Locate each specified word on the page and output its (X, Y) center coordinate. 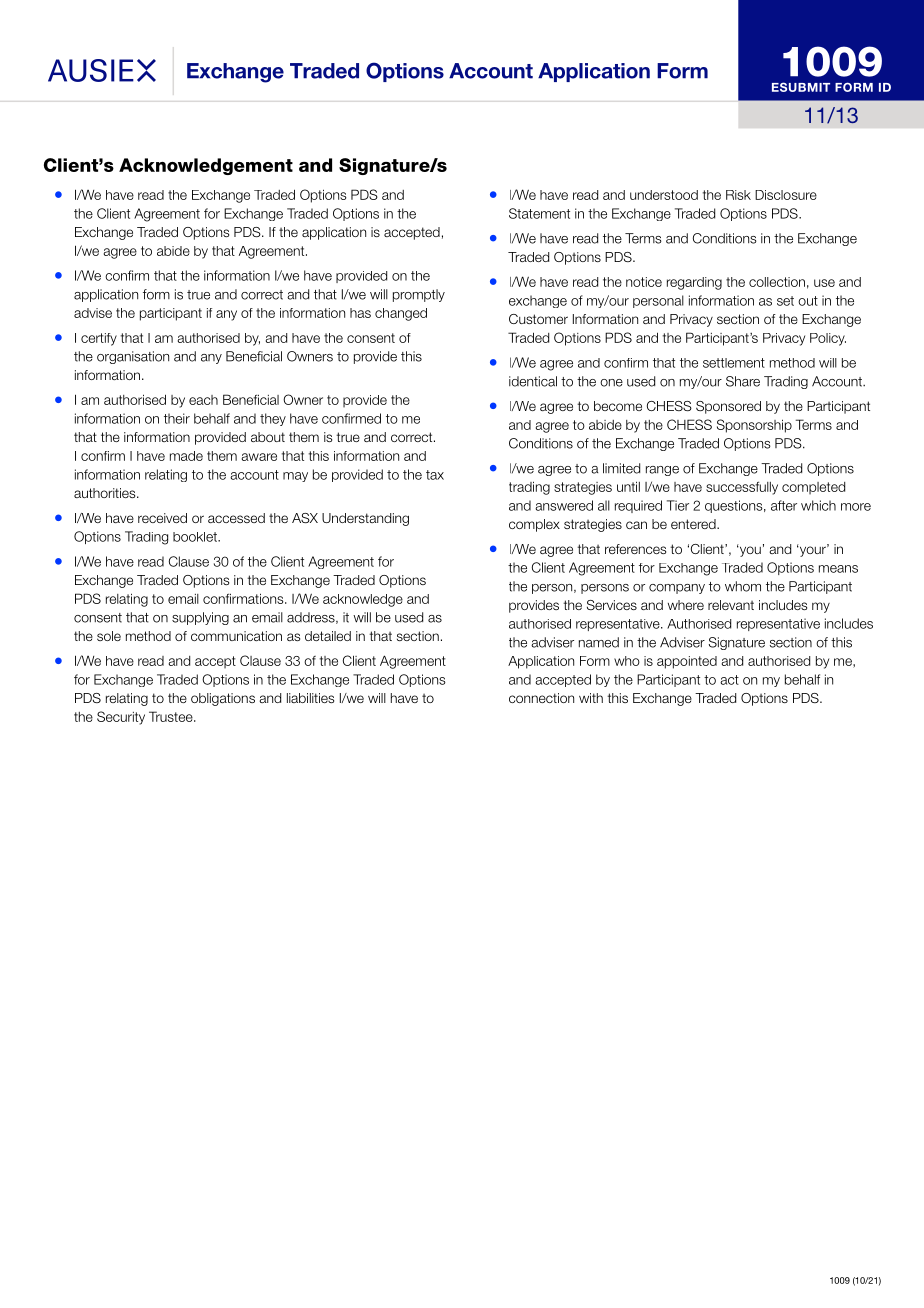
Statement (539, 213)
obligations (223, 699)
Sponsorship (754, 426)
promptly (419, 295)
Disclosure (786, 195)
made (186, 456)
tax (435, 475)
